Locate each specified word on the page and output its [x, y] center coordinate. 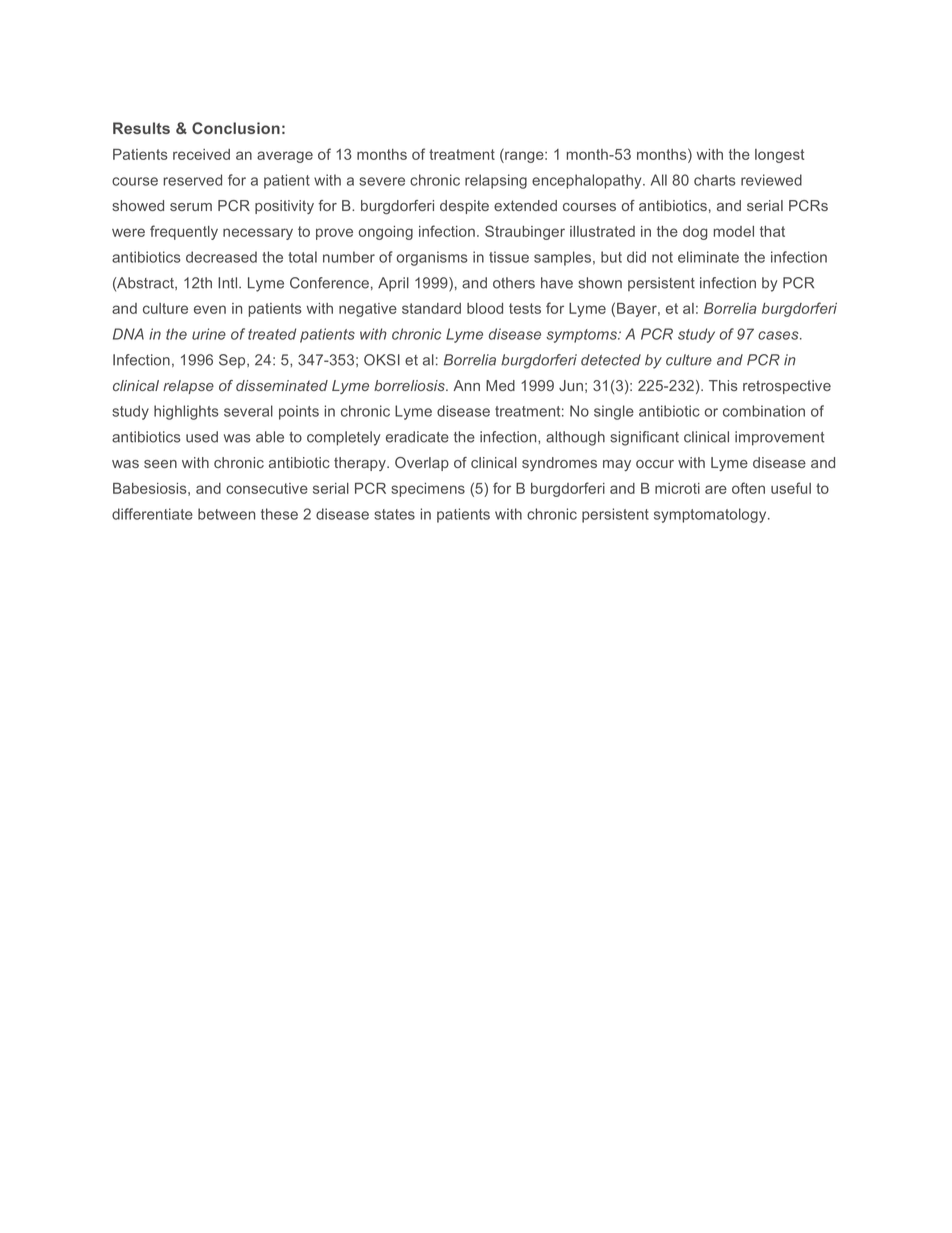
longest [779, 156]
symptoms [582, 336]
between [226, 514]
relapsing [496, 181]
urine [209, 334]
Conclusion [236, 128]
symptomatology [711, 515]
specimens [428, 490]
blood [485, 308]
